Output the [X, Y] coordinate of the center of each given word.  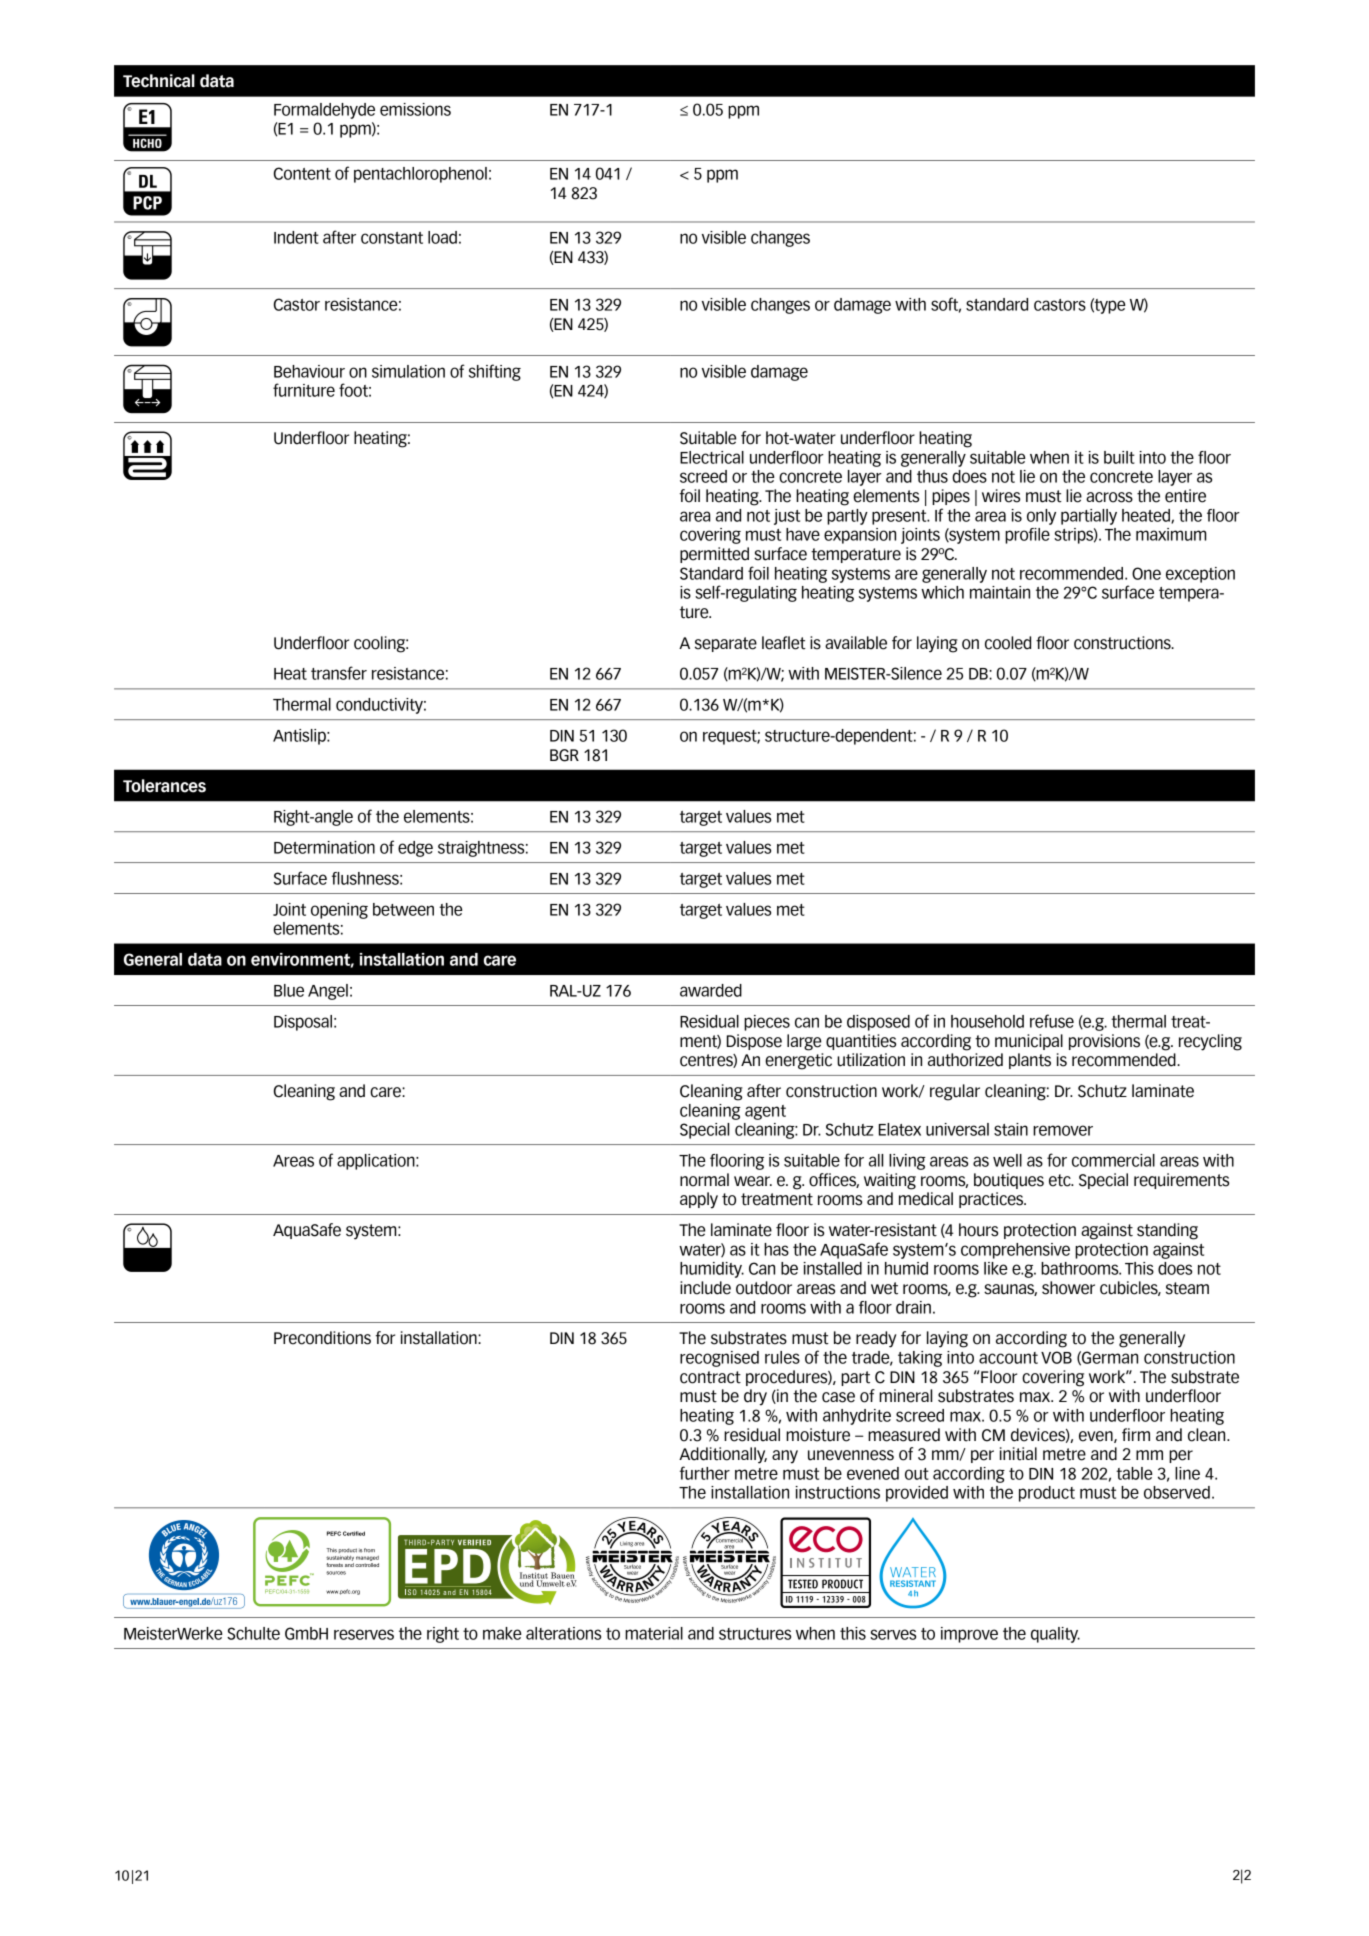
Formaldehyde [324, 111]
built [1119, 457]
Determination [324, 847]
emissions [415, 109]
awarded [711, 990]
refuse [1052, 1021]
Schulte [253, 1633]
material [654, 1633]
